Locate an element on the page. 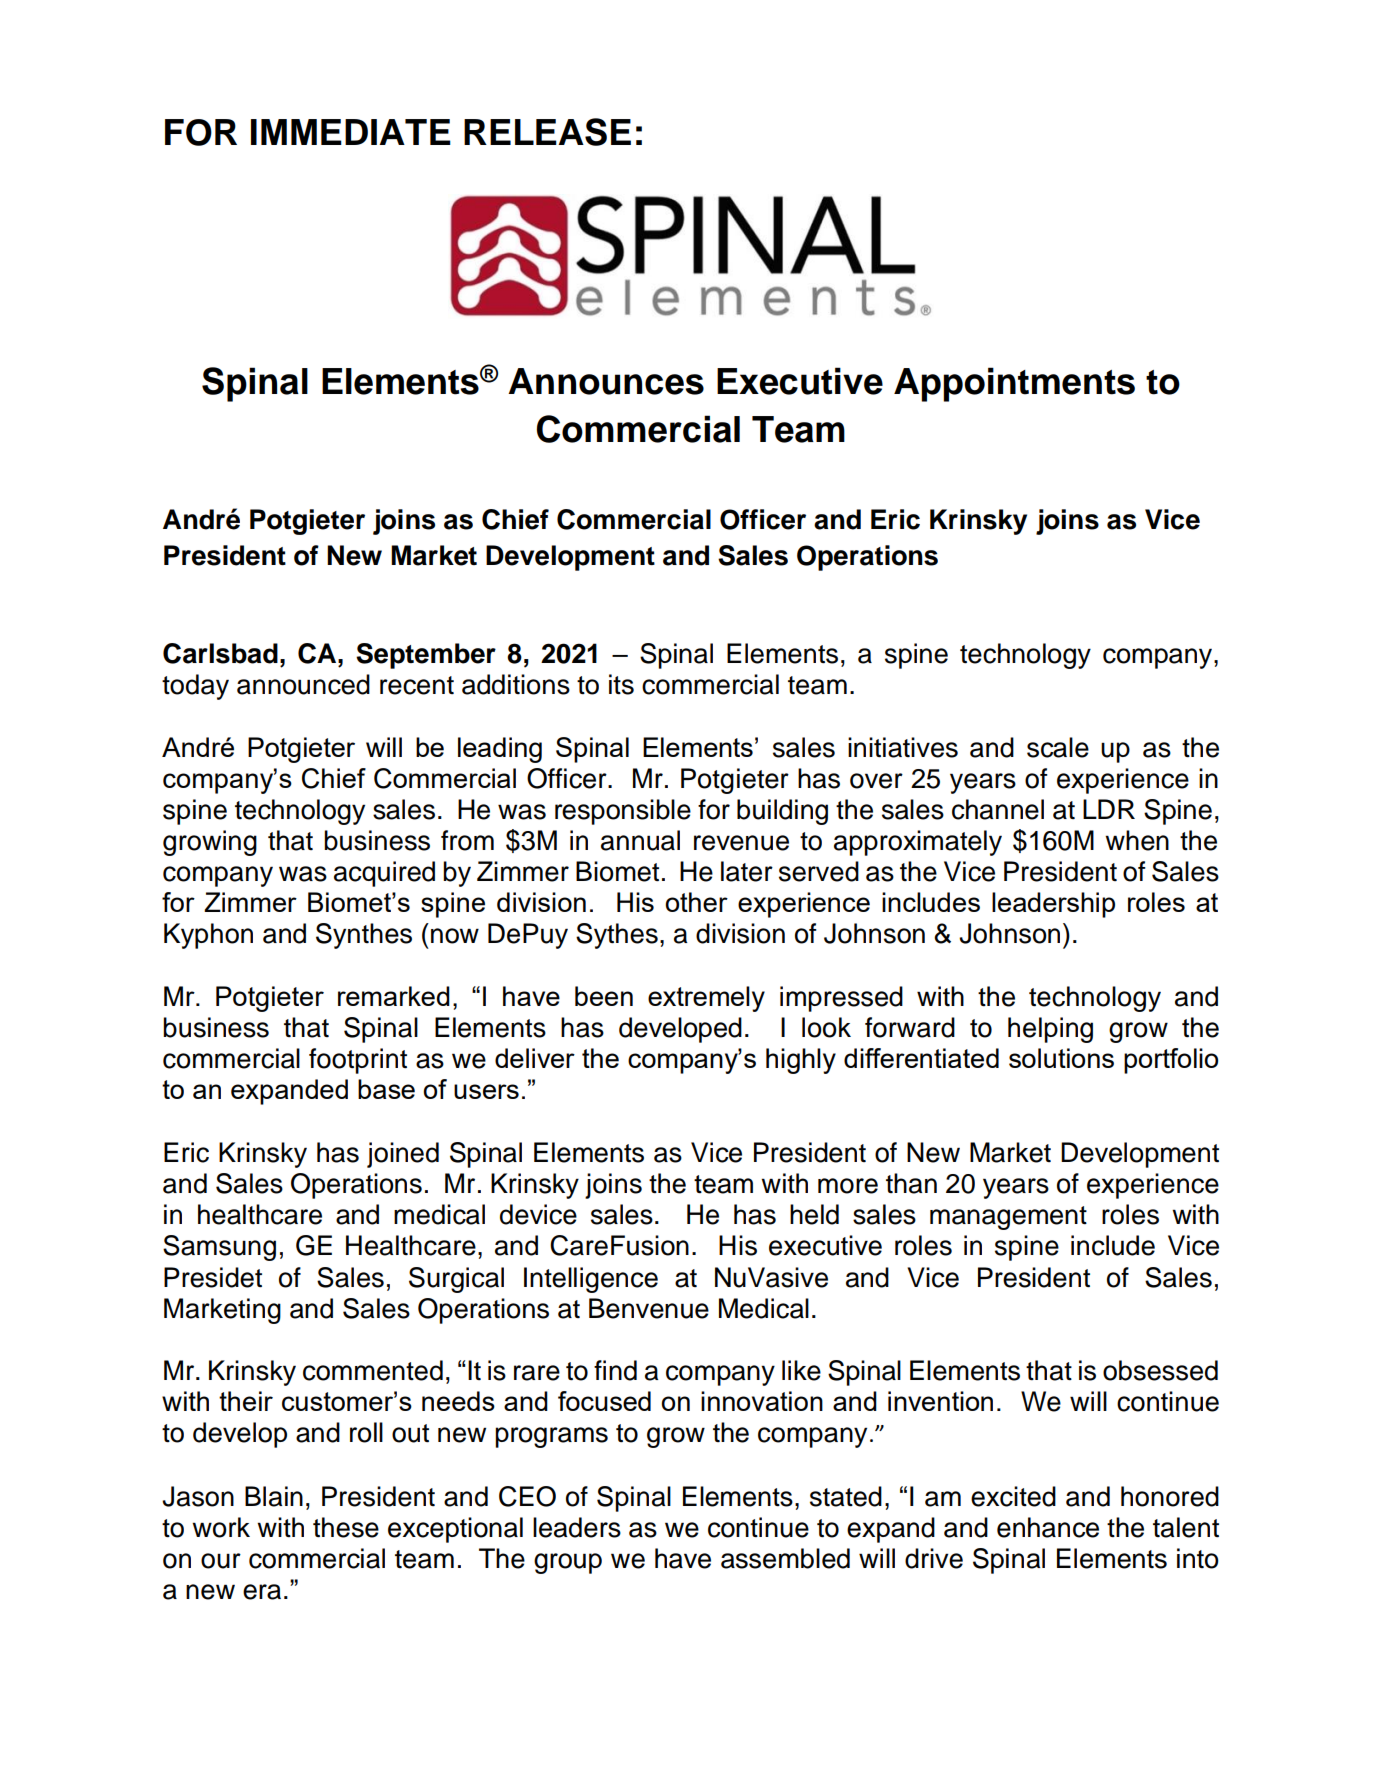 This image has height=1788, width=1382. revenue is located at coordinates (741, 843).
